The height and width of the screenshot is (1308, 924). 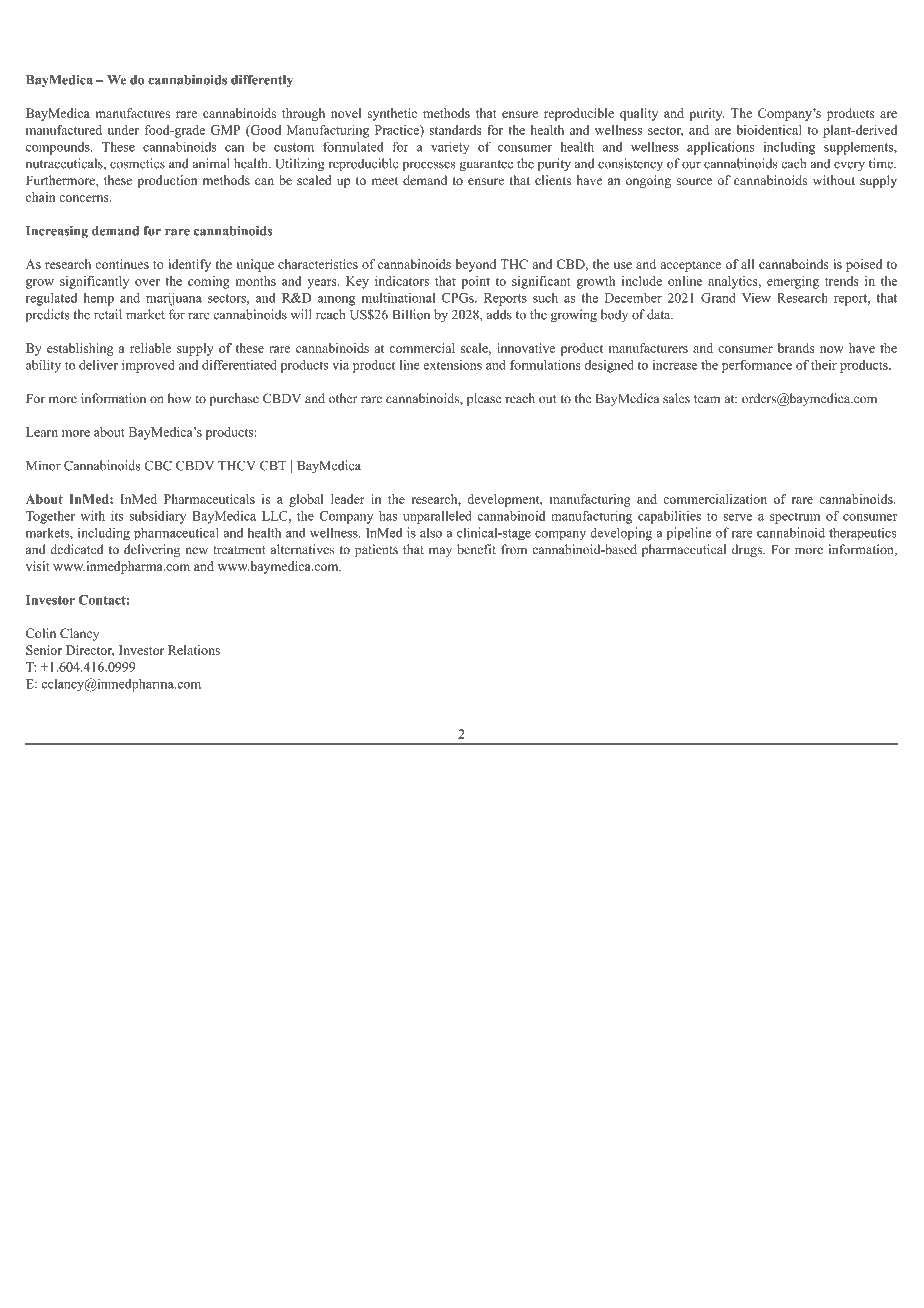 I want to click on poised, so click(x=864, y=265).
